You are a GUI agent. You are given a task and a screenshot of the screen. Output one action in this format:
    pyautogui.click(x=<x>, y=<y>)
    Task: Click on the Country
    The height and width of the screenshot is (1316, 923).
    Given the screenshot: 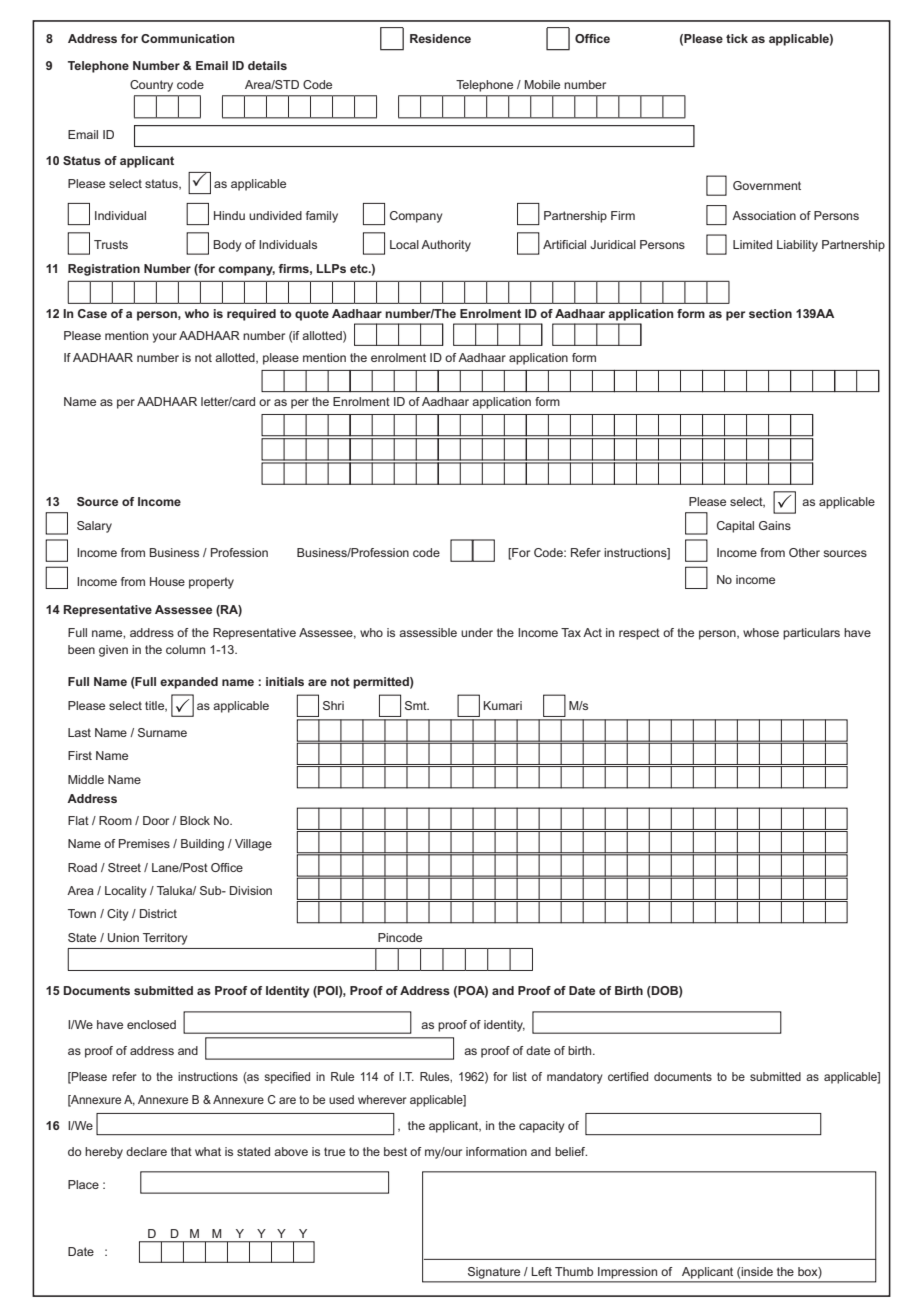 What is the action you would take?
    pyautogui.click(x=151, y=86)
